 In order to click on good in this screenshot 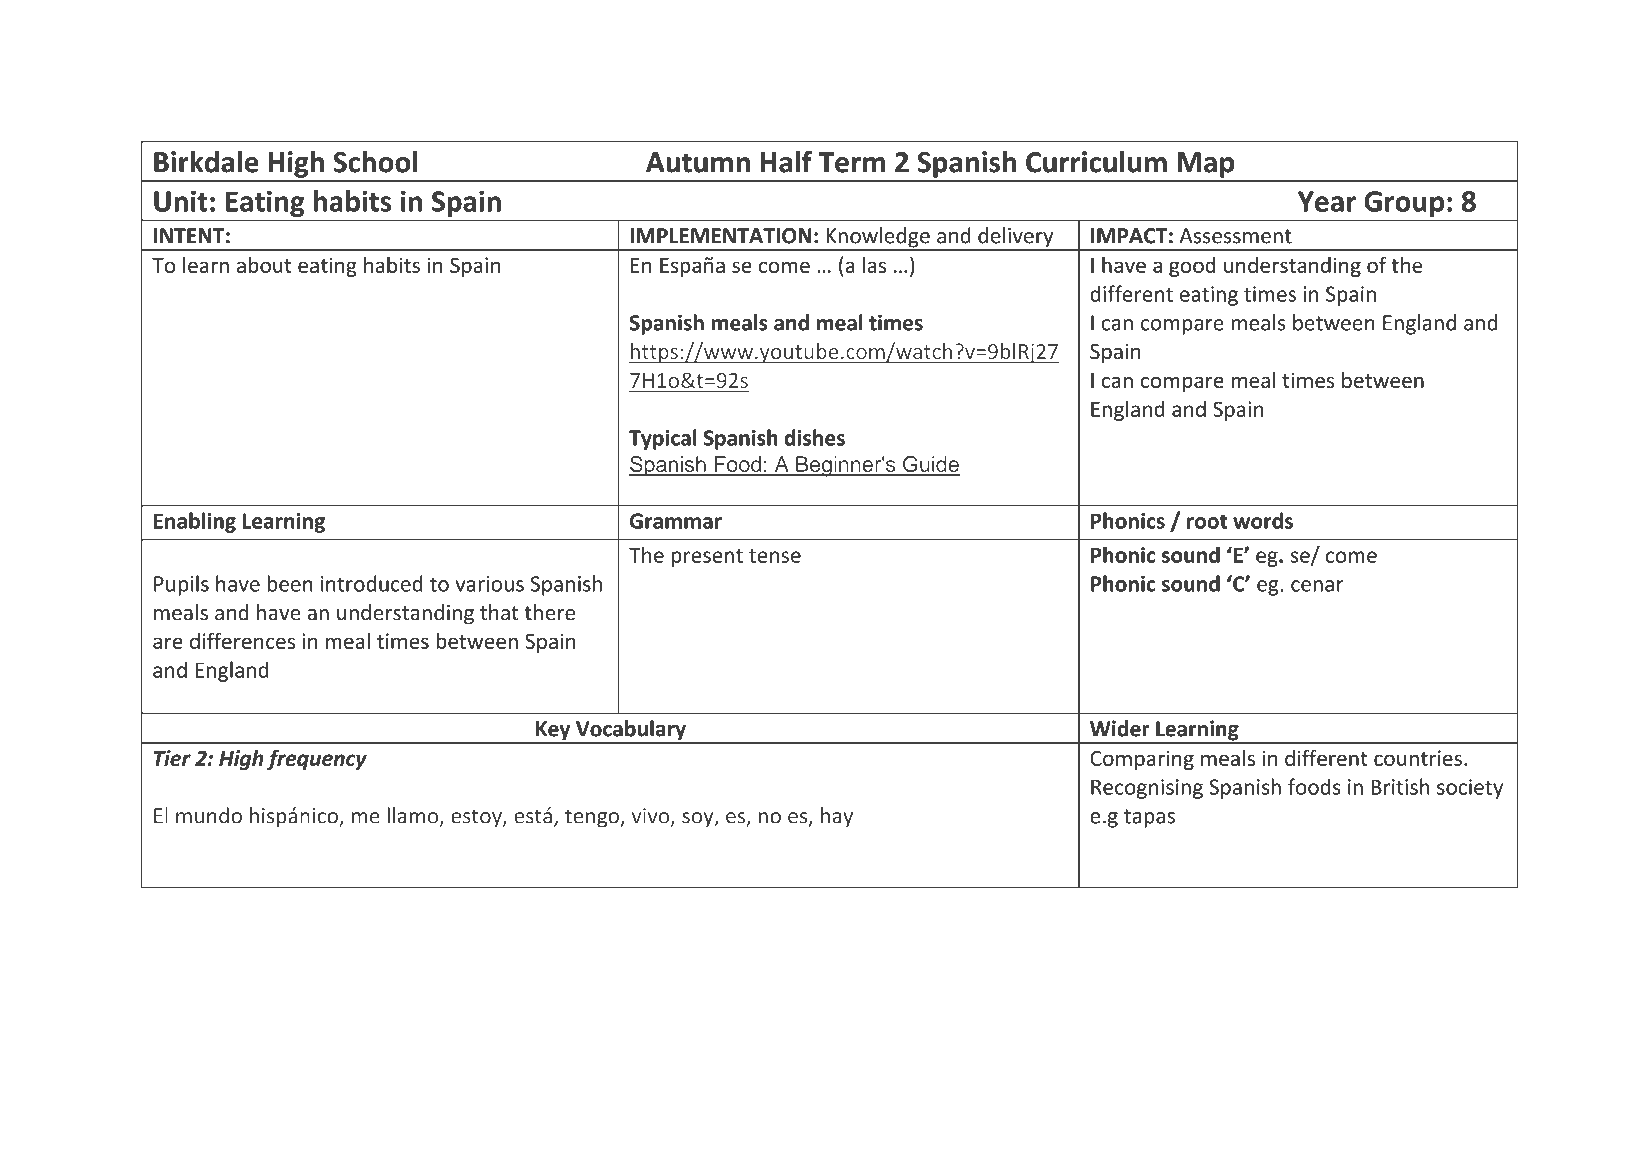, I will do `click(1192, 267)`.
